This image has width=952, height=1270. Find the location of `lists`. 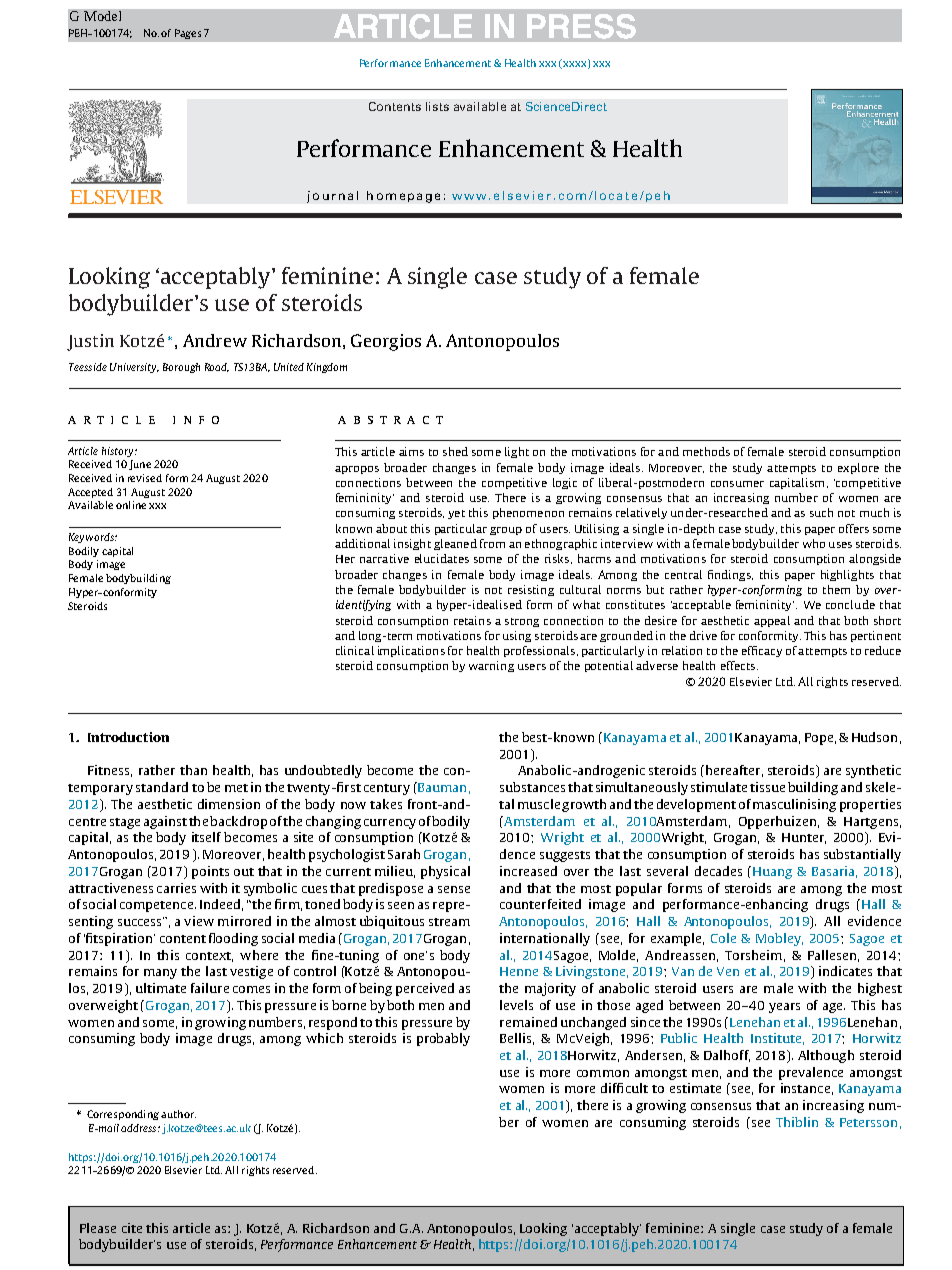

lists is located at coordinates (437, 106).
